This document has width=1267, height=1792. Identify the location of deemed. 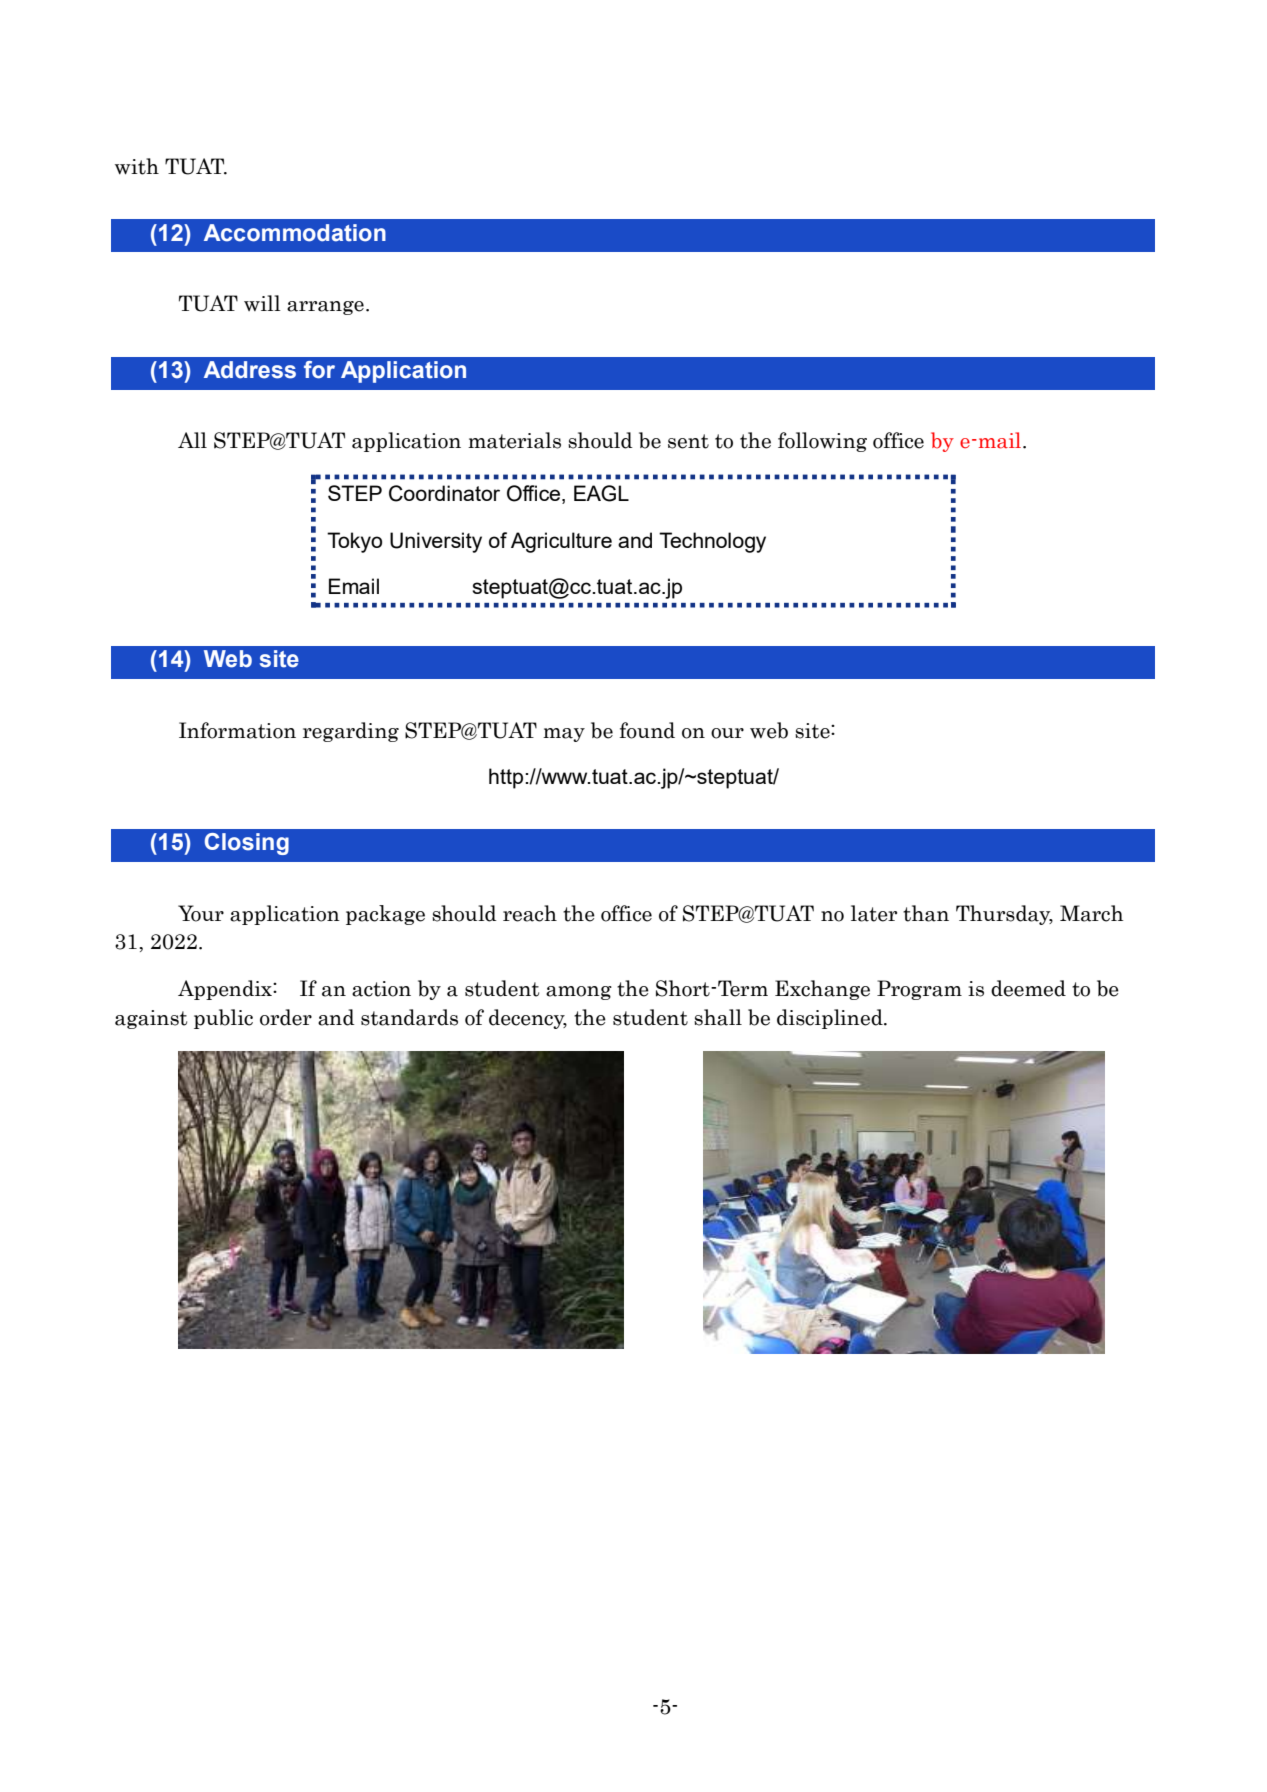
(1028, 988).
